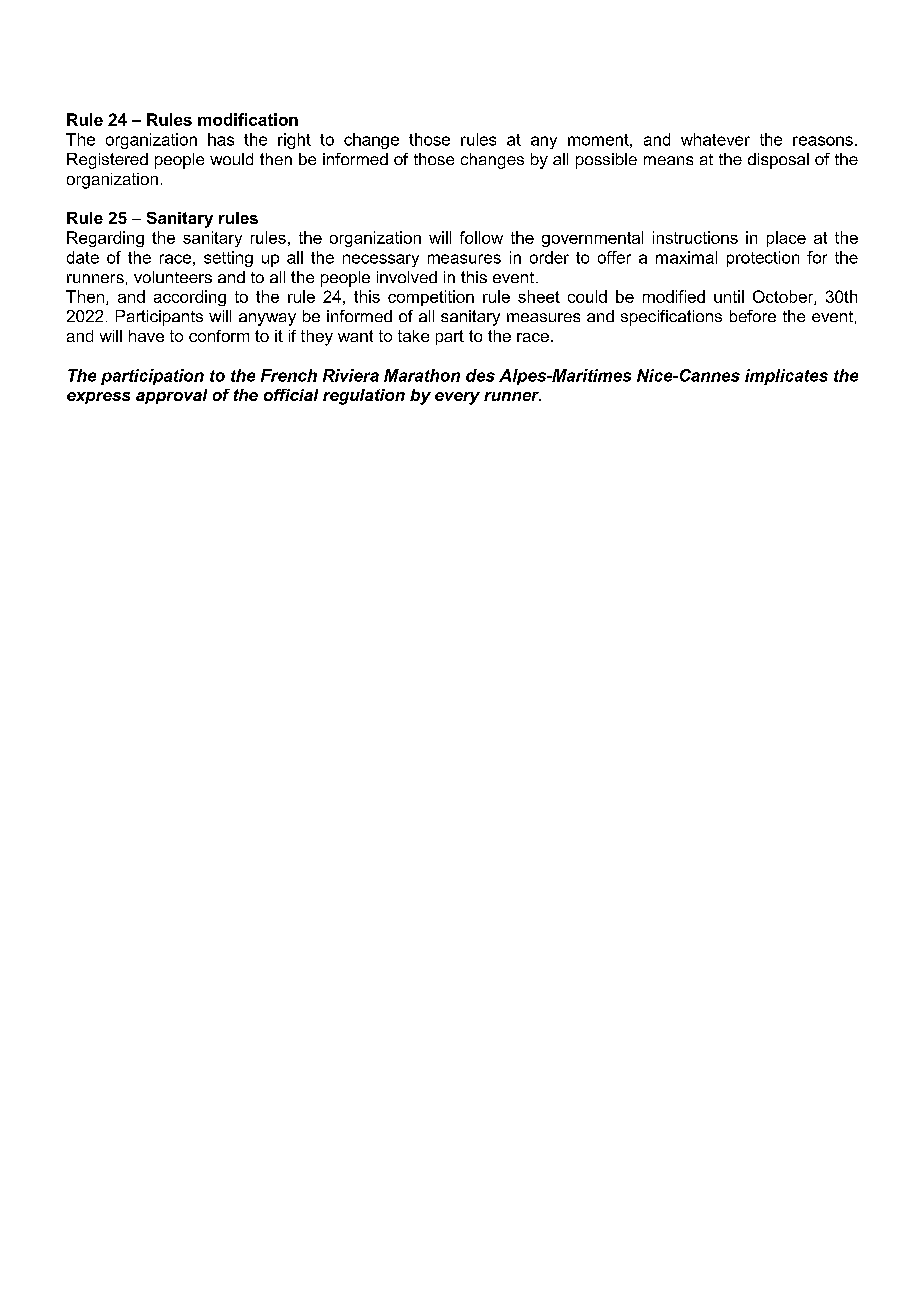 The width and height of the document is (924, 1308). Describe the element at coordinates (294, 141) in the document. I see `right` at that location.
